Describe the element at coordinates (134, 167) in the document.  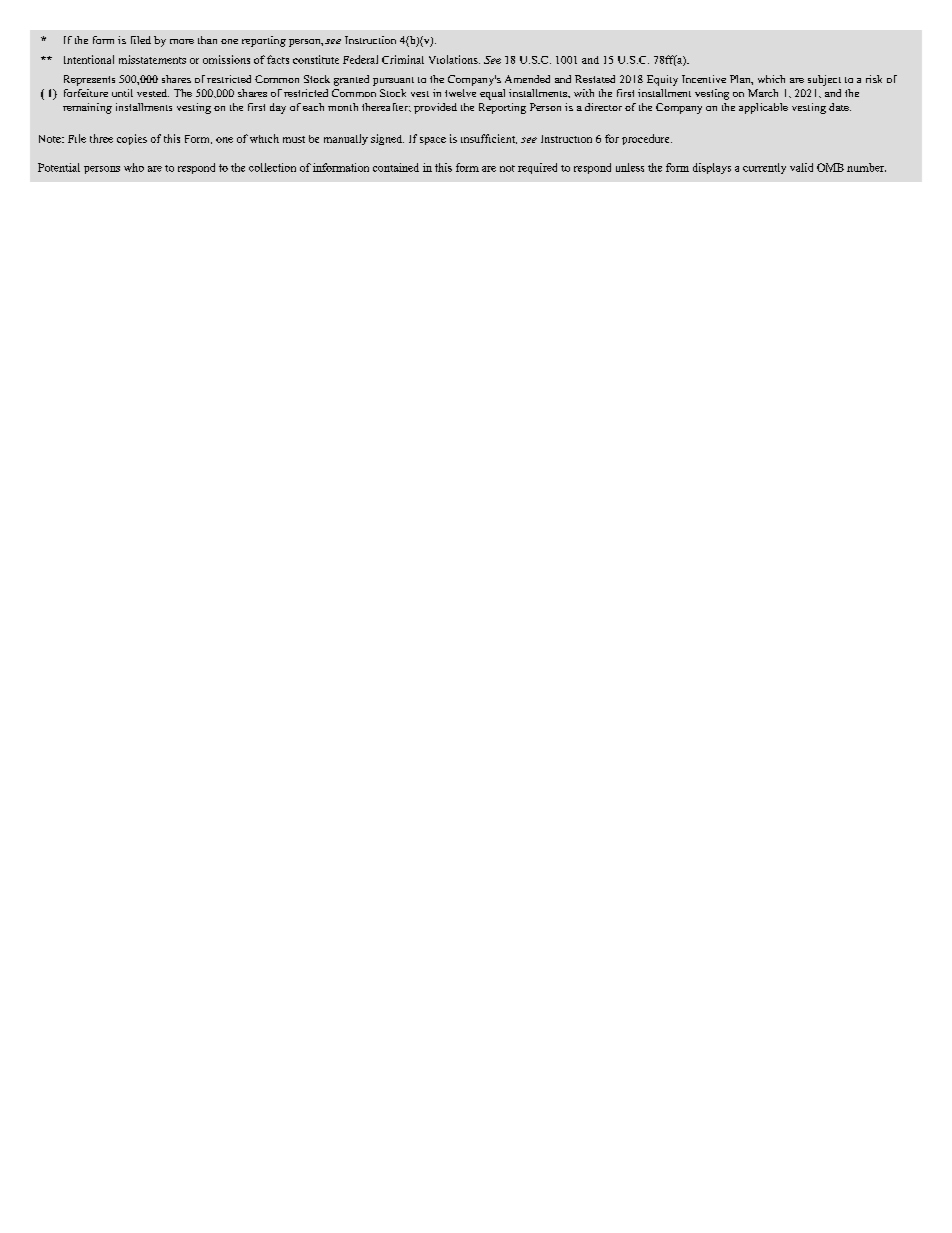
I see `who` at that location.
